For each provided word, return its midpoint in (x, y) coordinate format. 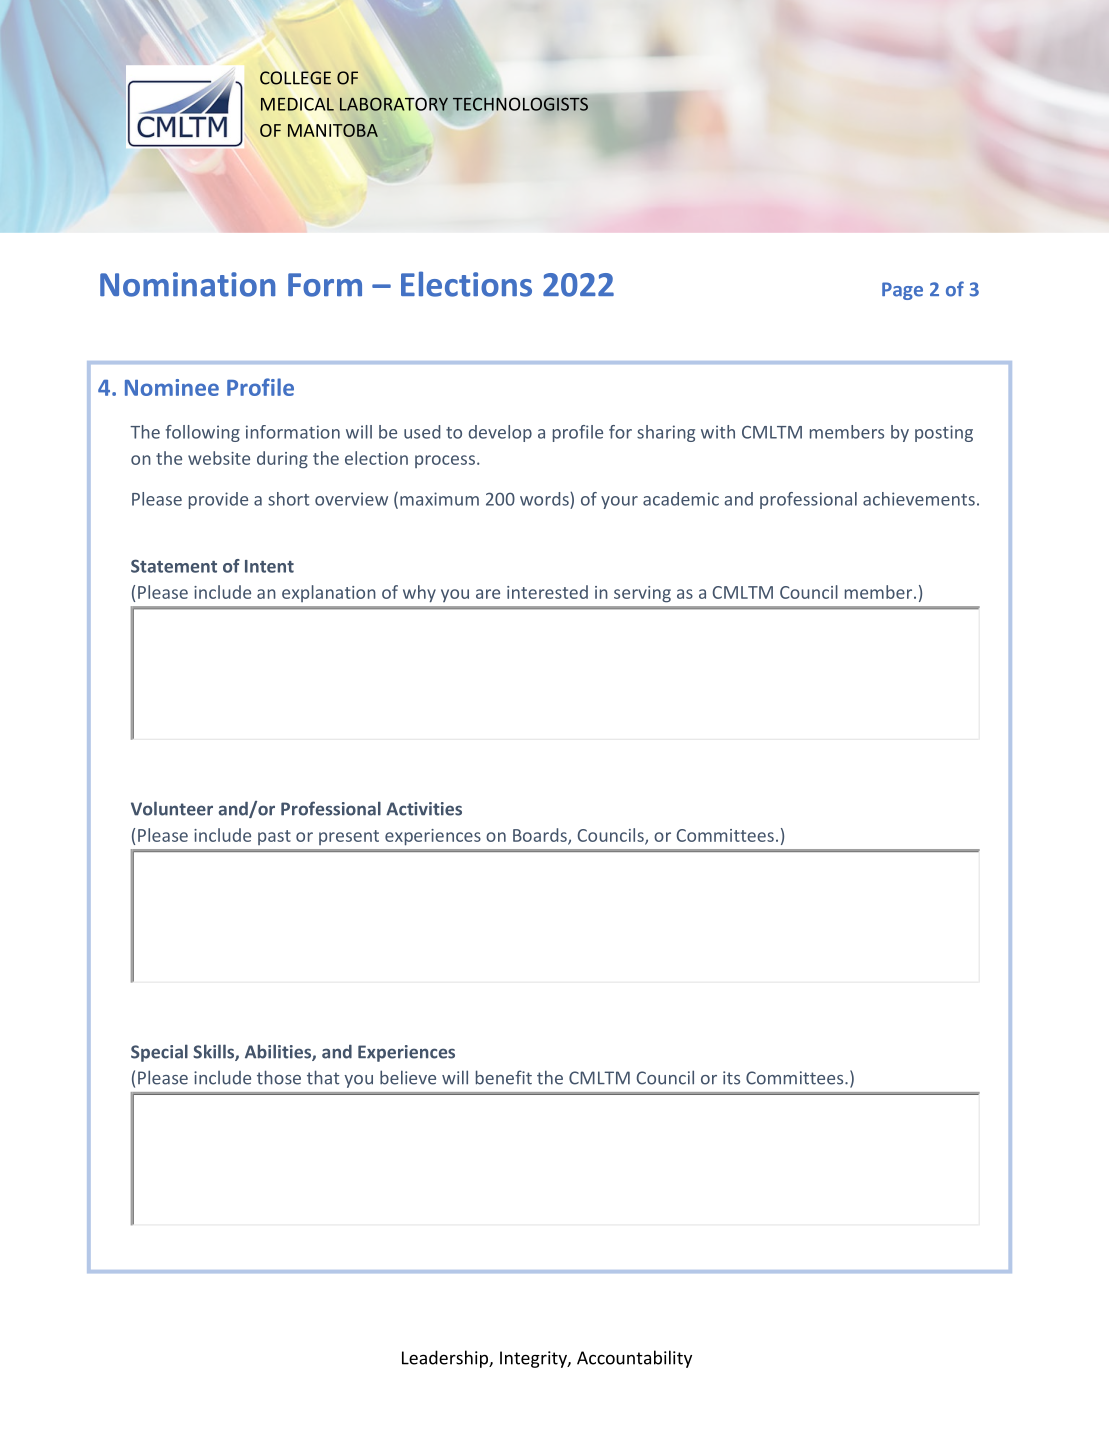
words (545, 499)
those (279, 1077)
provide (218, 500)
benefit (504, 1077)
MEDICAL (297, 104)
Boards (541, 836)
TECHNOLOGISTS (520, 104)
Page (902, 291)
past (274, 837)
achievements (919, 499)
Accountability (634, 1359)
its (731, 1078)
